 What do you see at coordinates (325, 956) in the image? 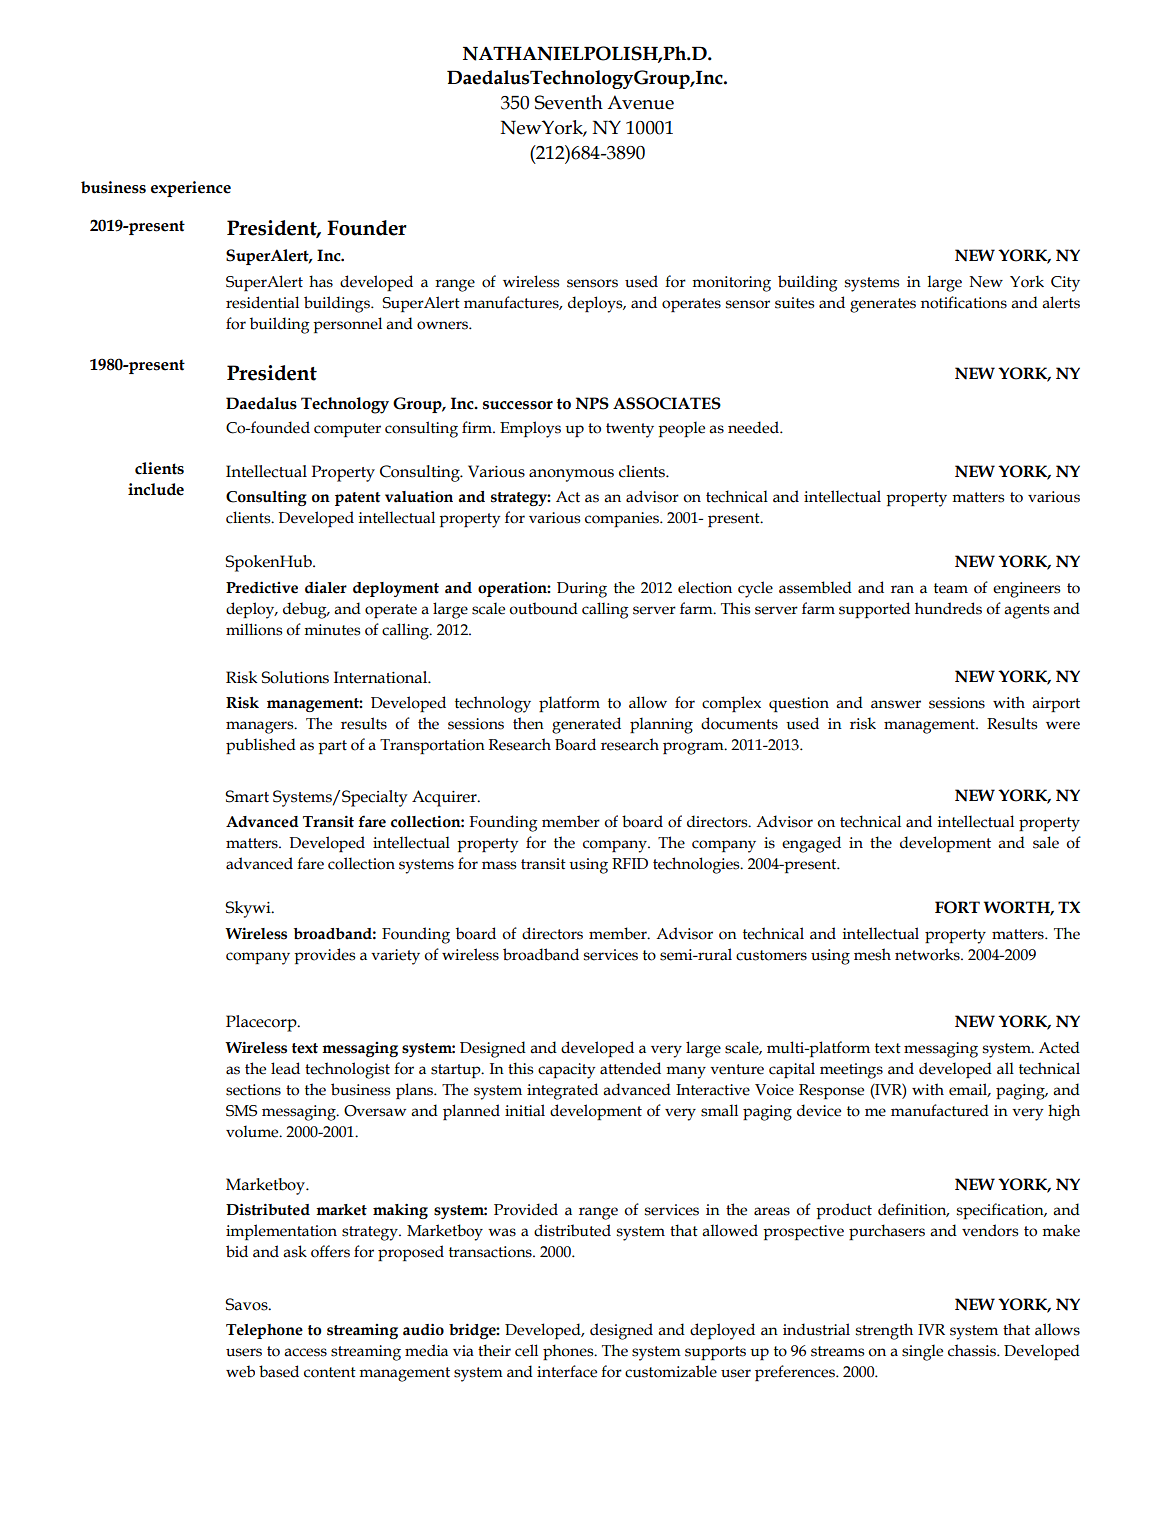
I see `provides` at bounding box center [325, 956].
